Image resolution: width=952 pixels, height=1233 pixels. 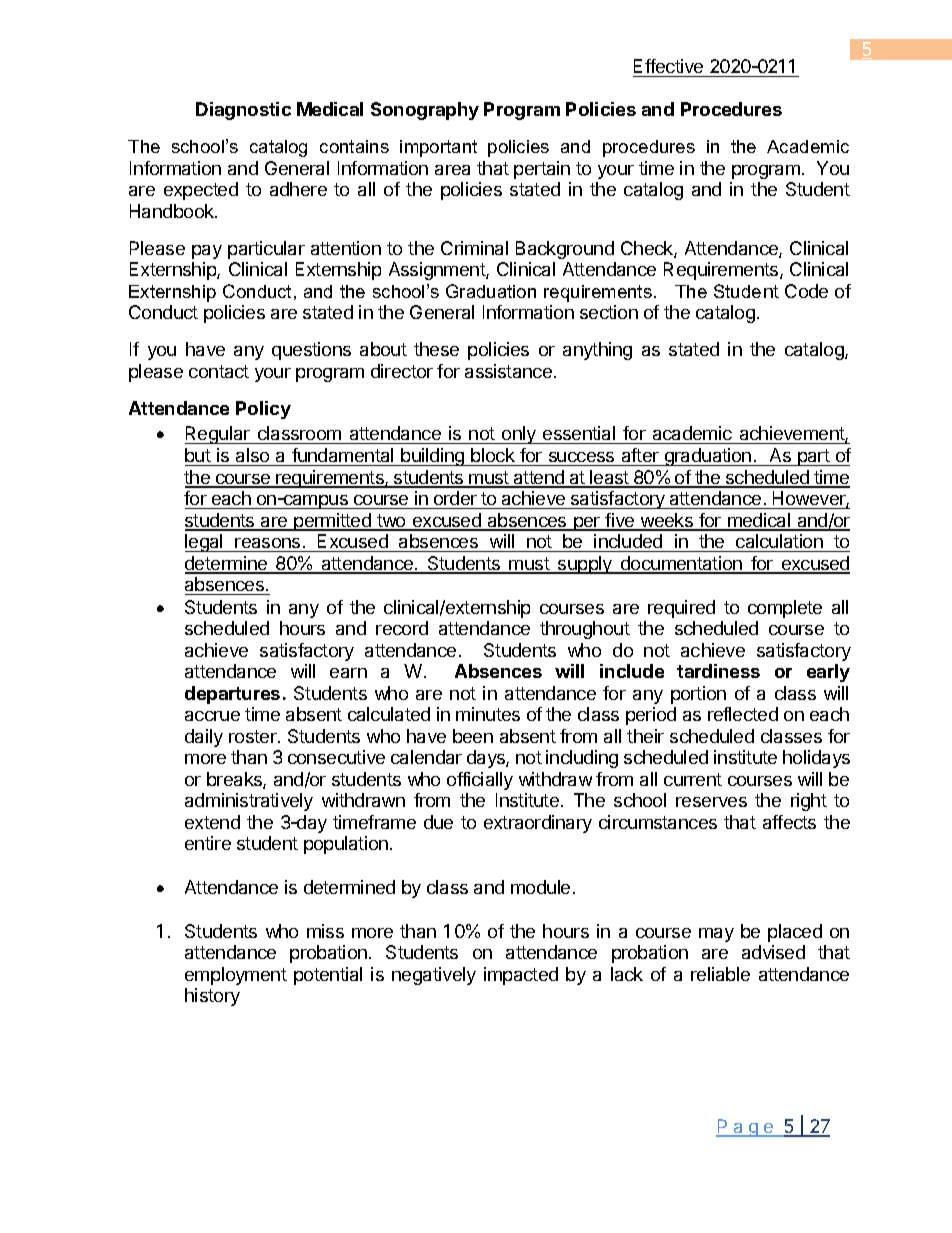 What do you see at coordinates (254, 736) in the screenshot?
I see `roster` at bounding box center [254, 736].
